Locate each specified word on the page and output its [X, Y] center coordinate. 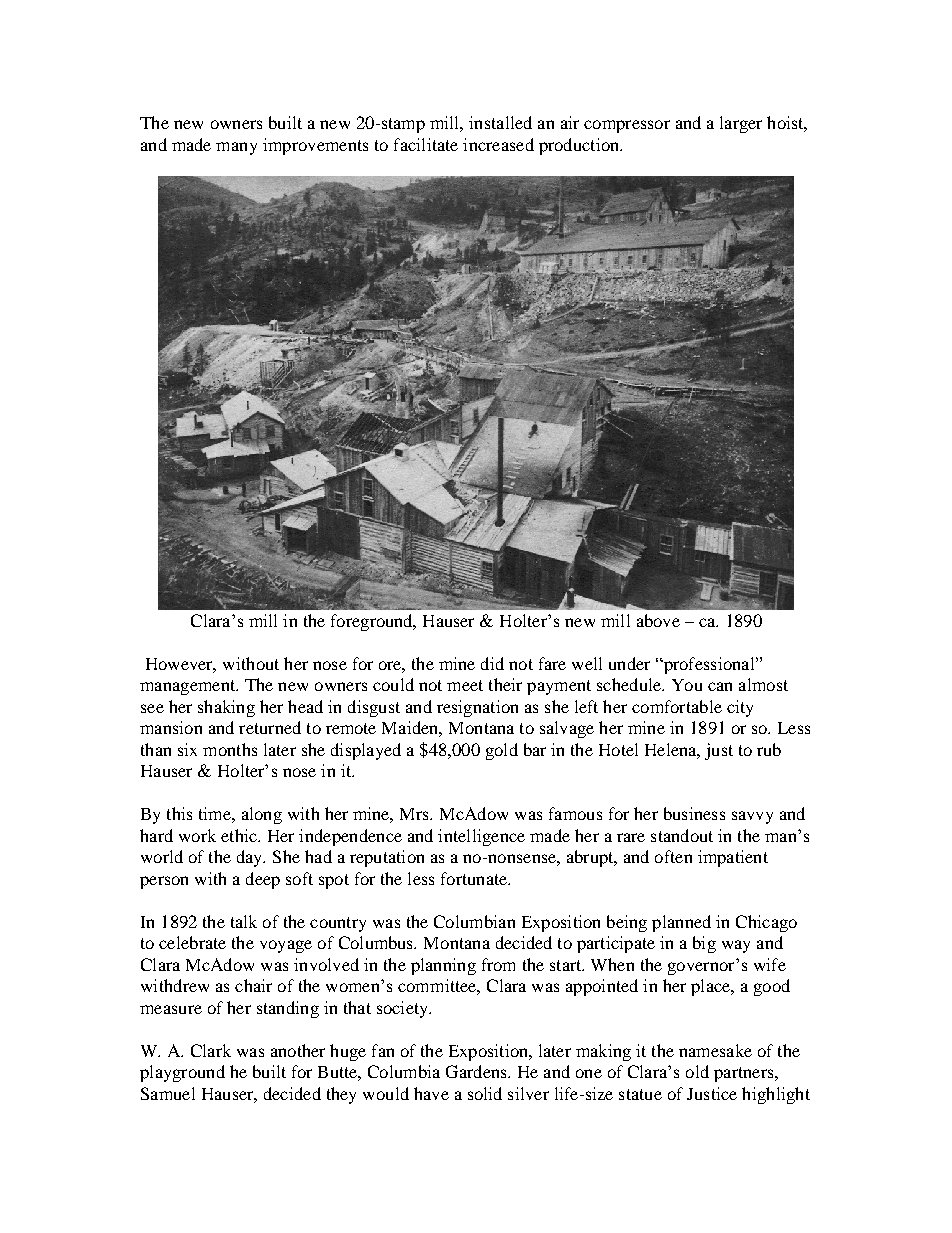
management [189, 687]
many [236, 148]
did [492, 663]
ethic [240, 835]
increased [498, 144]
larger [741, 124]
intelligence [481, 837]
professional [709, 665]
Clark [211, 1050]
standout [682, 835]
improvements [315, 146]
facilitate [426, 144]
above [658, 620]
